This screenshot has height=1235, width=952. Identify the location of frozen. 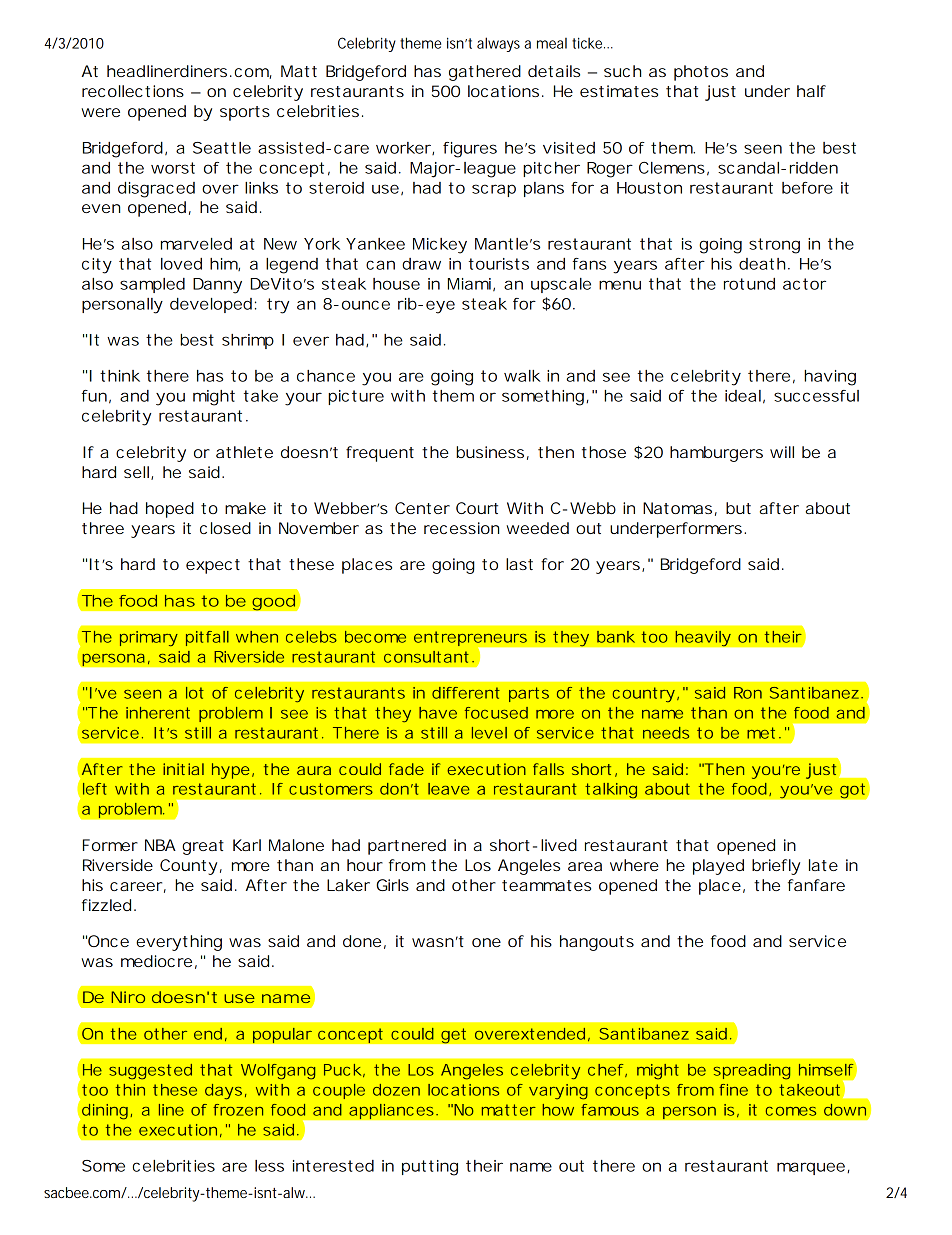
(238, 1110).
